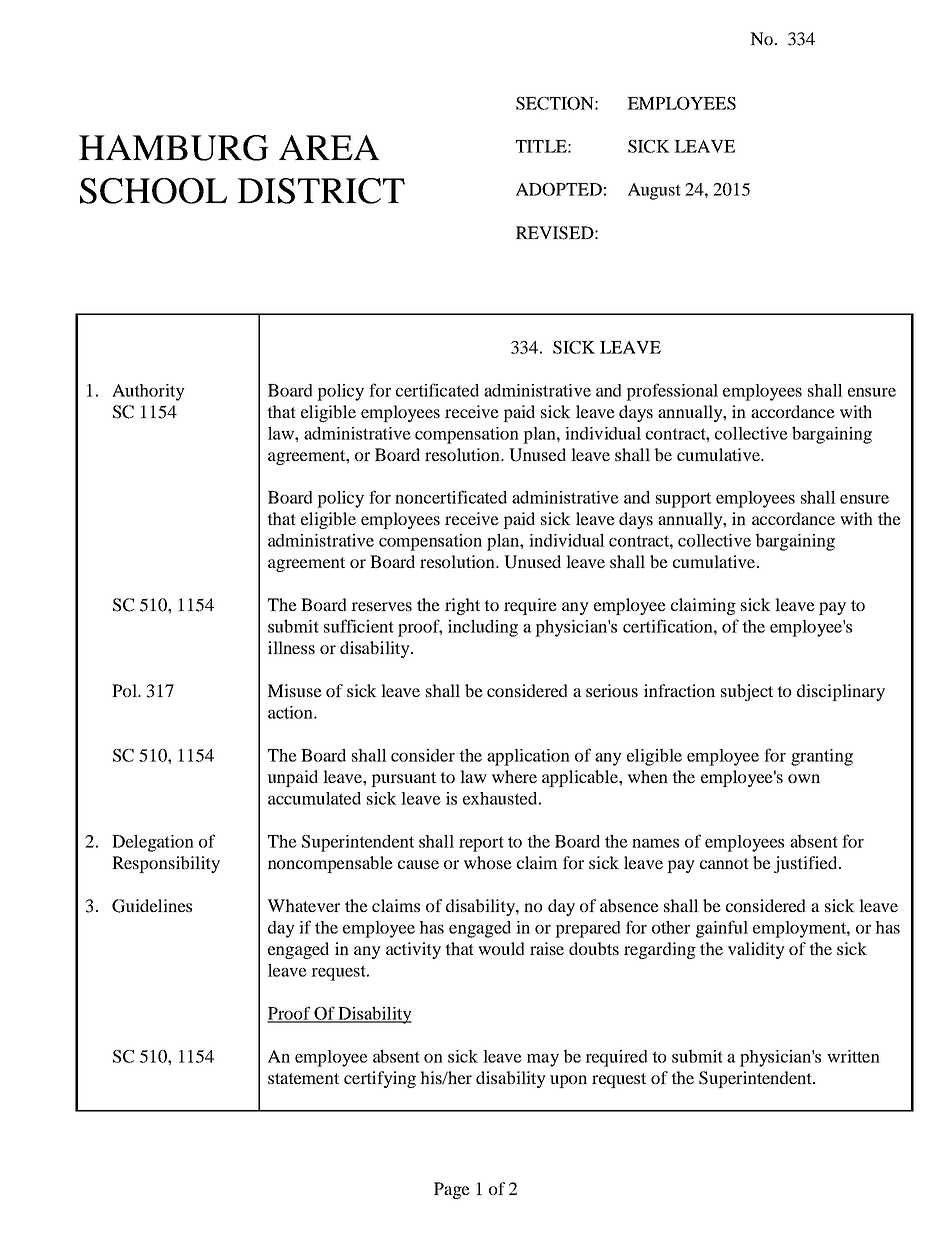 The width and height of the document is (952, 1233). I want to click on right, so click(462, 606).
